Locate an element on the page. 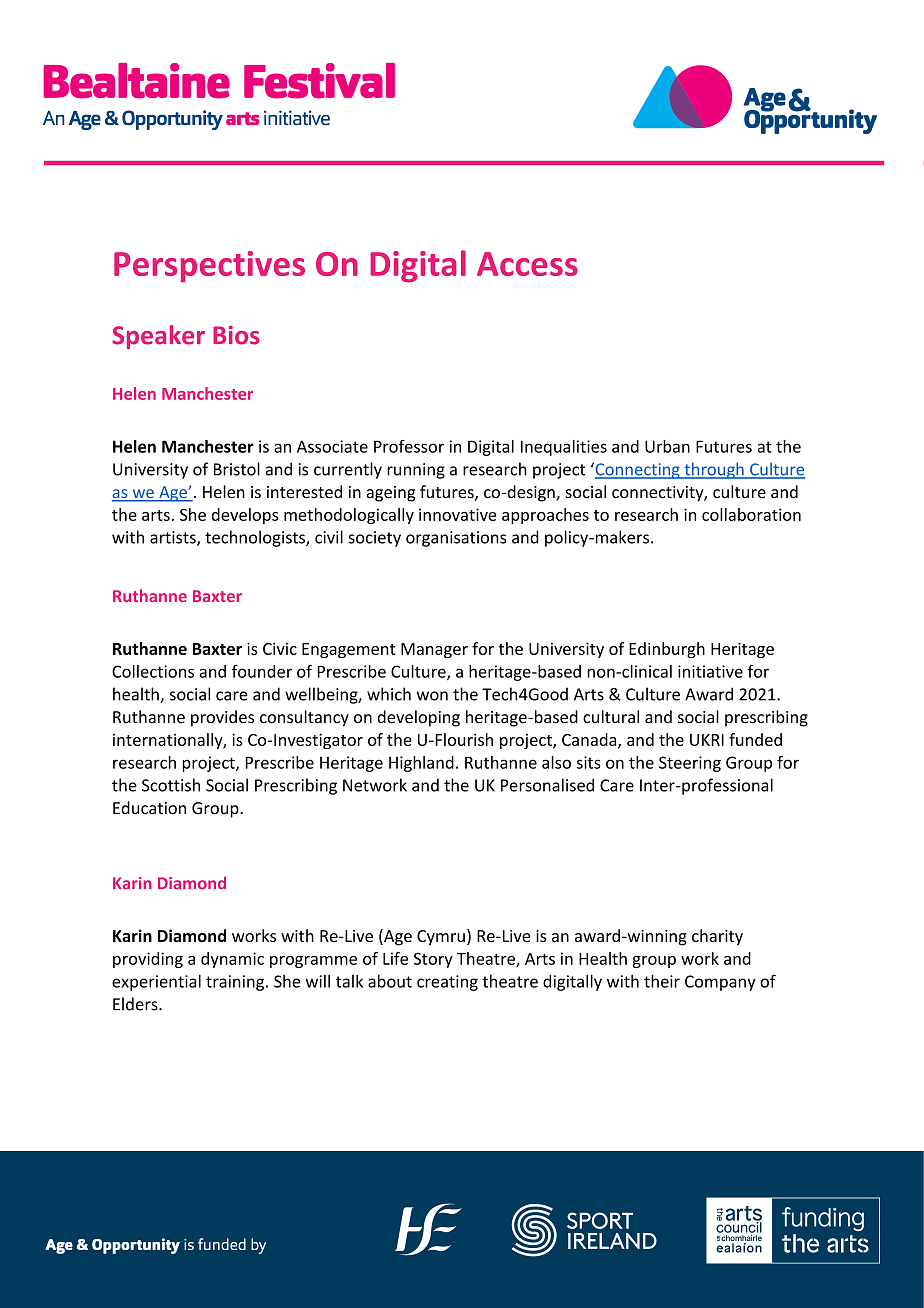 Image resolution: width=924 pixels, height=1308 pixels. through is located at coordinates (714, 470).
